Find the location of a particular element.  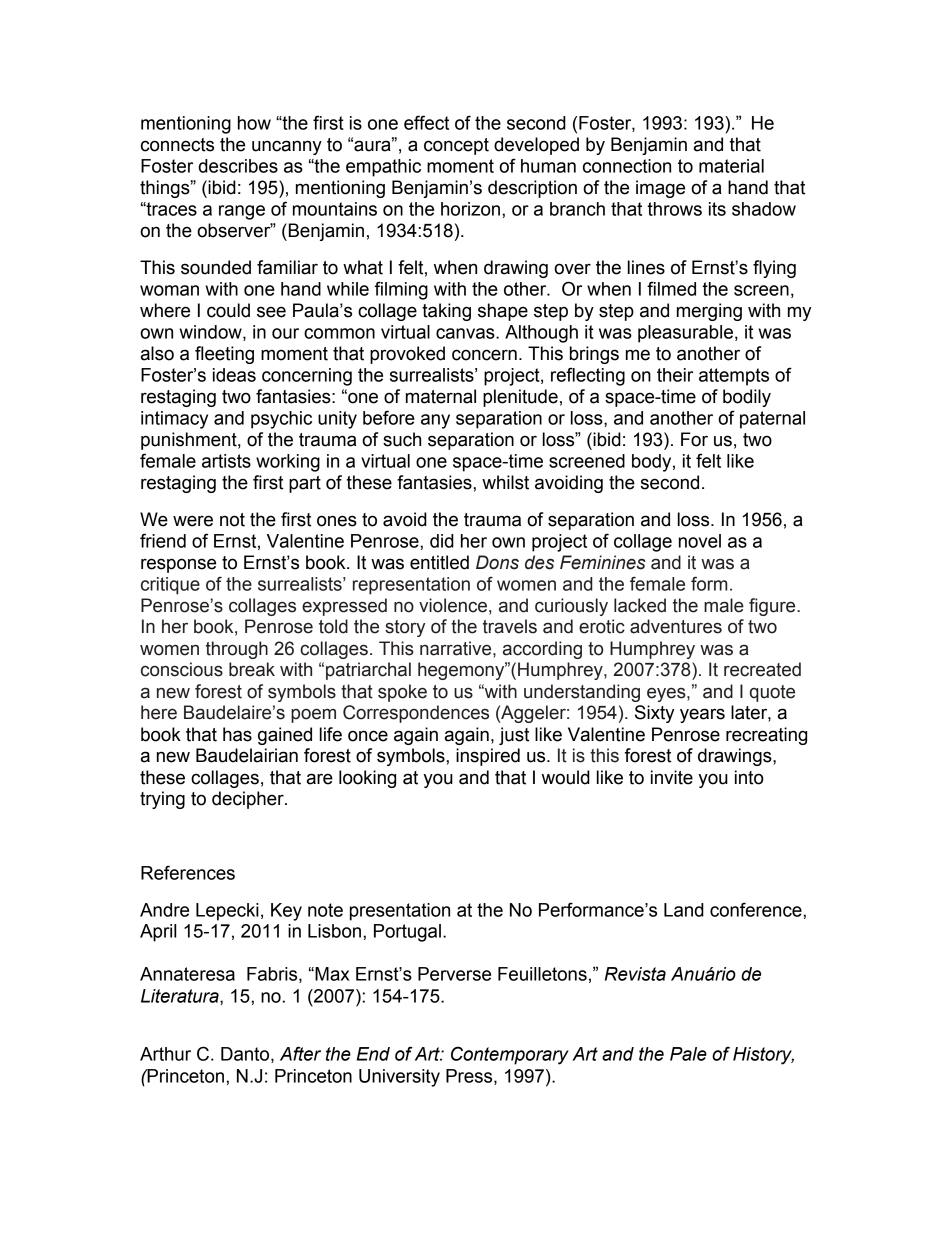

material is located at coordinates (731, 166).
